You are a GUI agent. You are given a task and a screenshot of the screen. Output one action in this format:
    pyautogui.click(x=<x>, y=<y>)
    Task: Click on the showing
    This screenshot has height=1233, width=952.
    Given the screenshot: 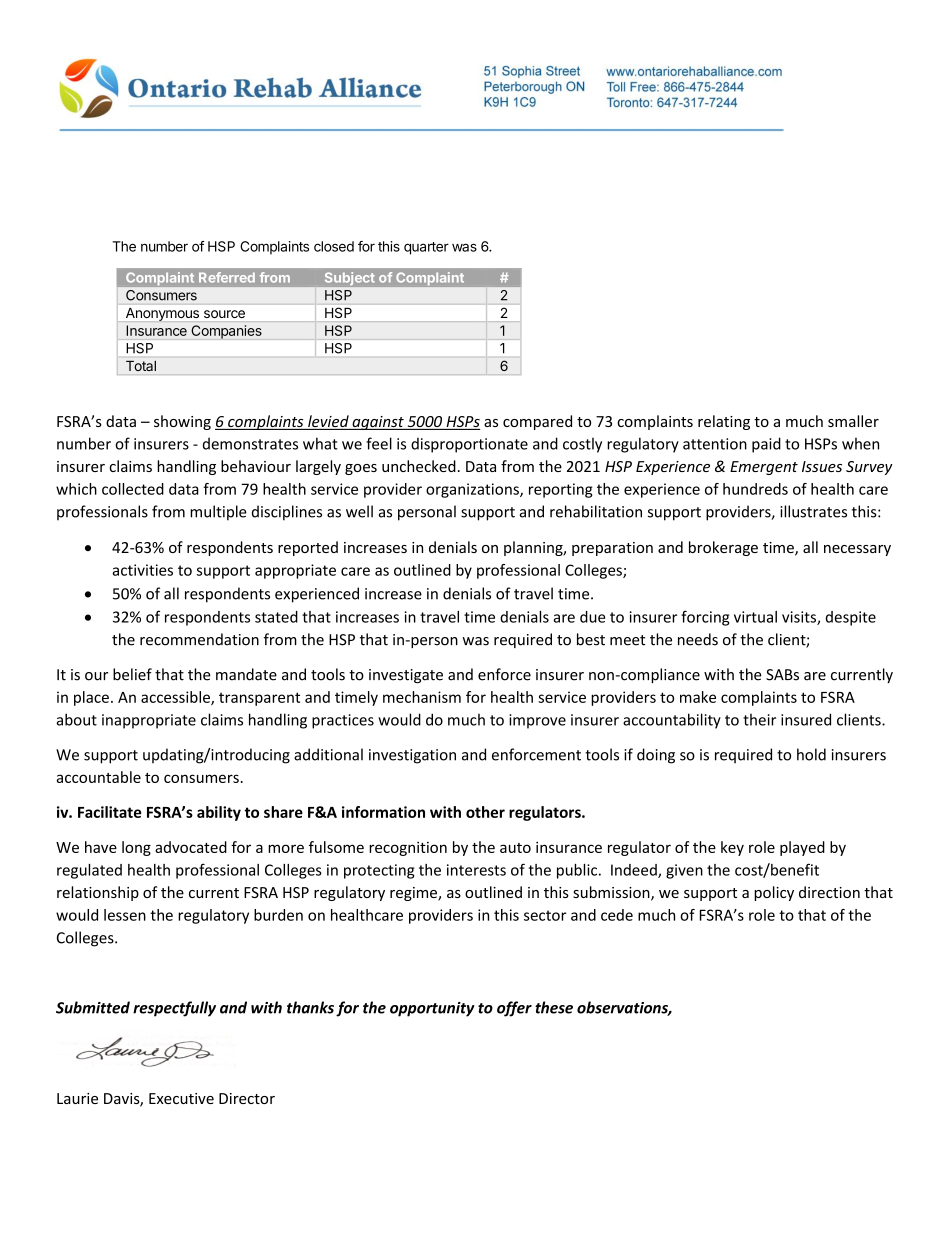 What is the action you would take?
    pyautogui.click(x=182, y=422)
